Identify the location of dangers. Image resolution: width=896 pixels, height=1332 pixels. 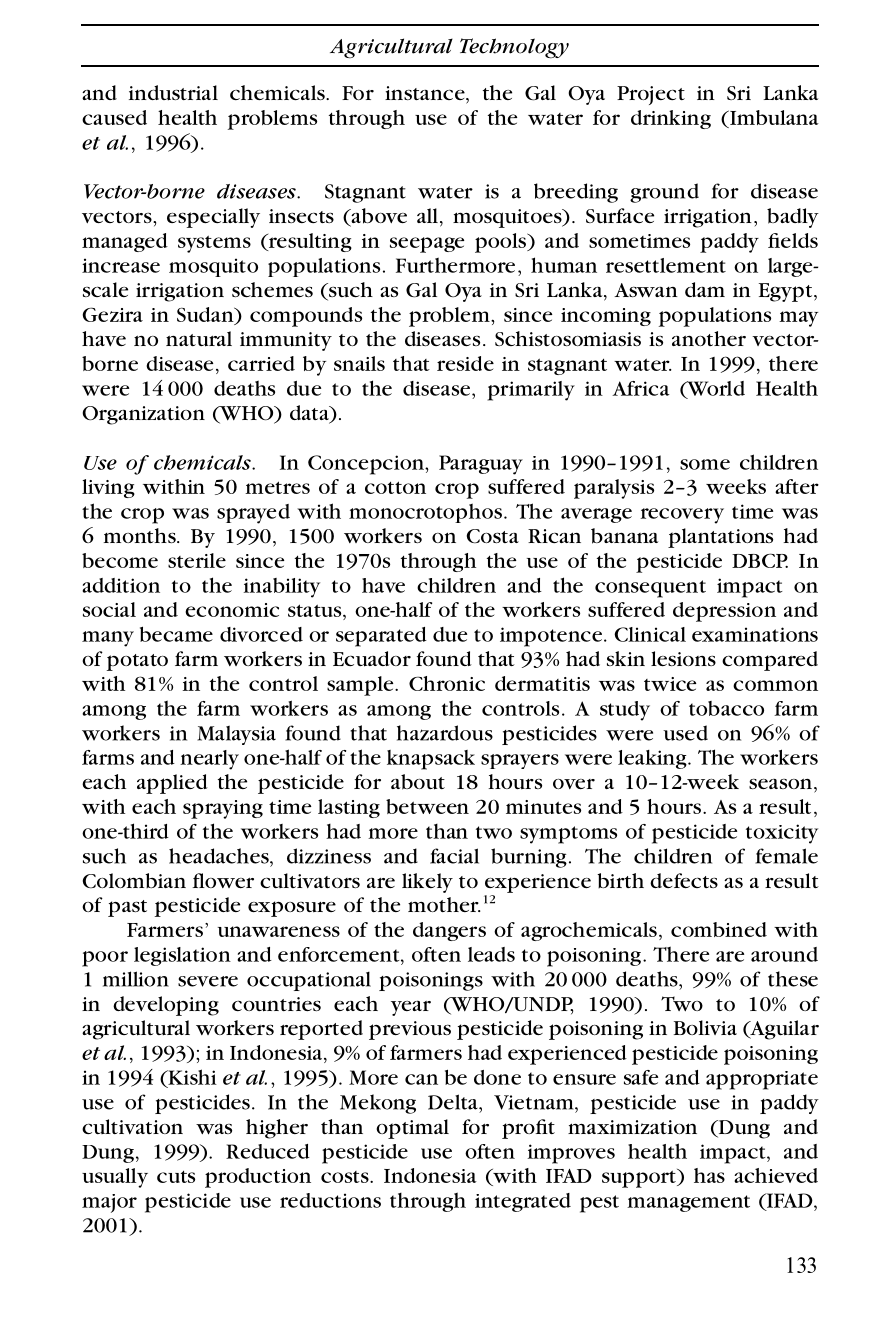
(449, 931).
